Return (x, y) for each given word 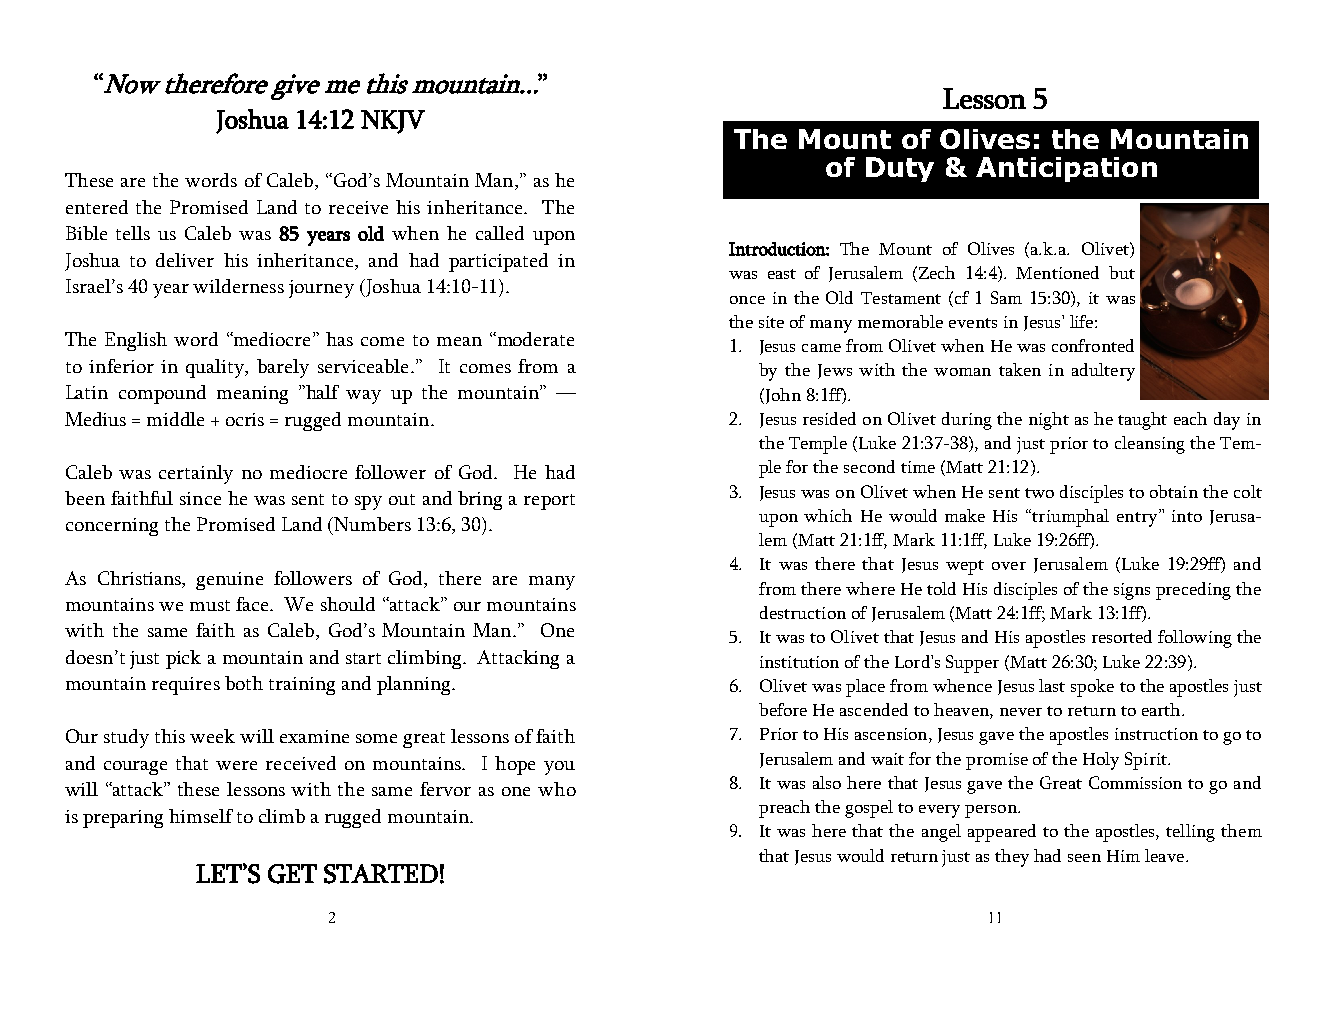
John (782, 396)
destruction (803, 612)
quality (216, 368)
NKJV (393, 122)
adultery (1103, 372)
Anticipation (1066, 169)
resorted (1122, 636)
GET (292, 874)
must (210, 605)
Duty (900, 169)
